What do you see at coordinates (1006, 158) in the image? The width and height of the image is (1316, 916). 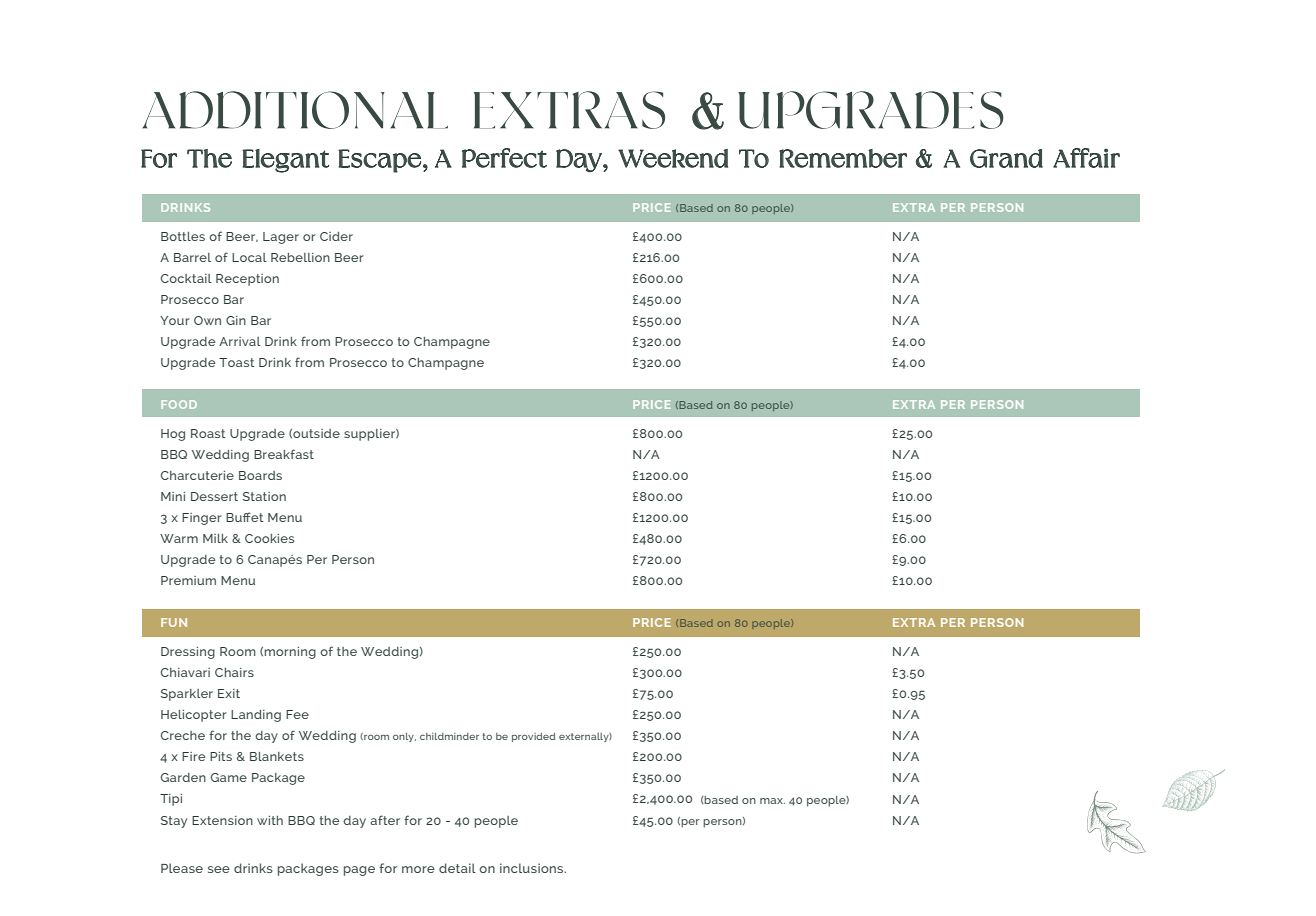 I see `Grand` at bounding box center [1006, 158].
